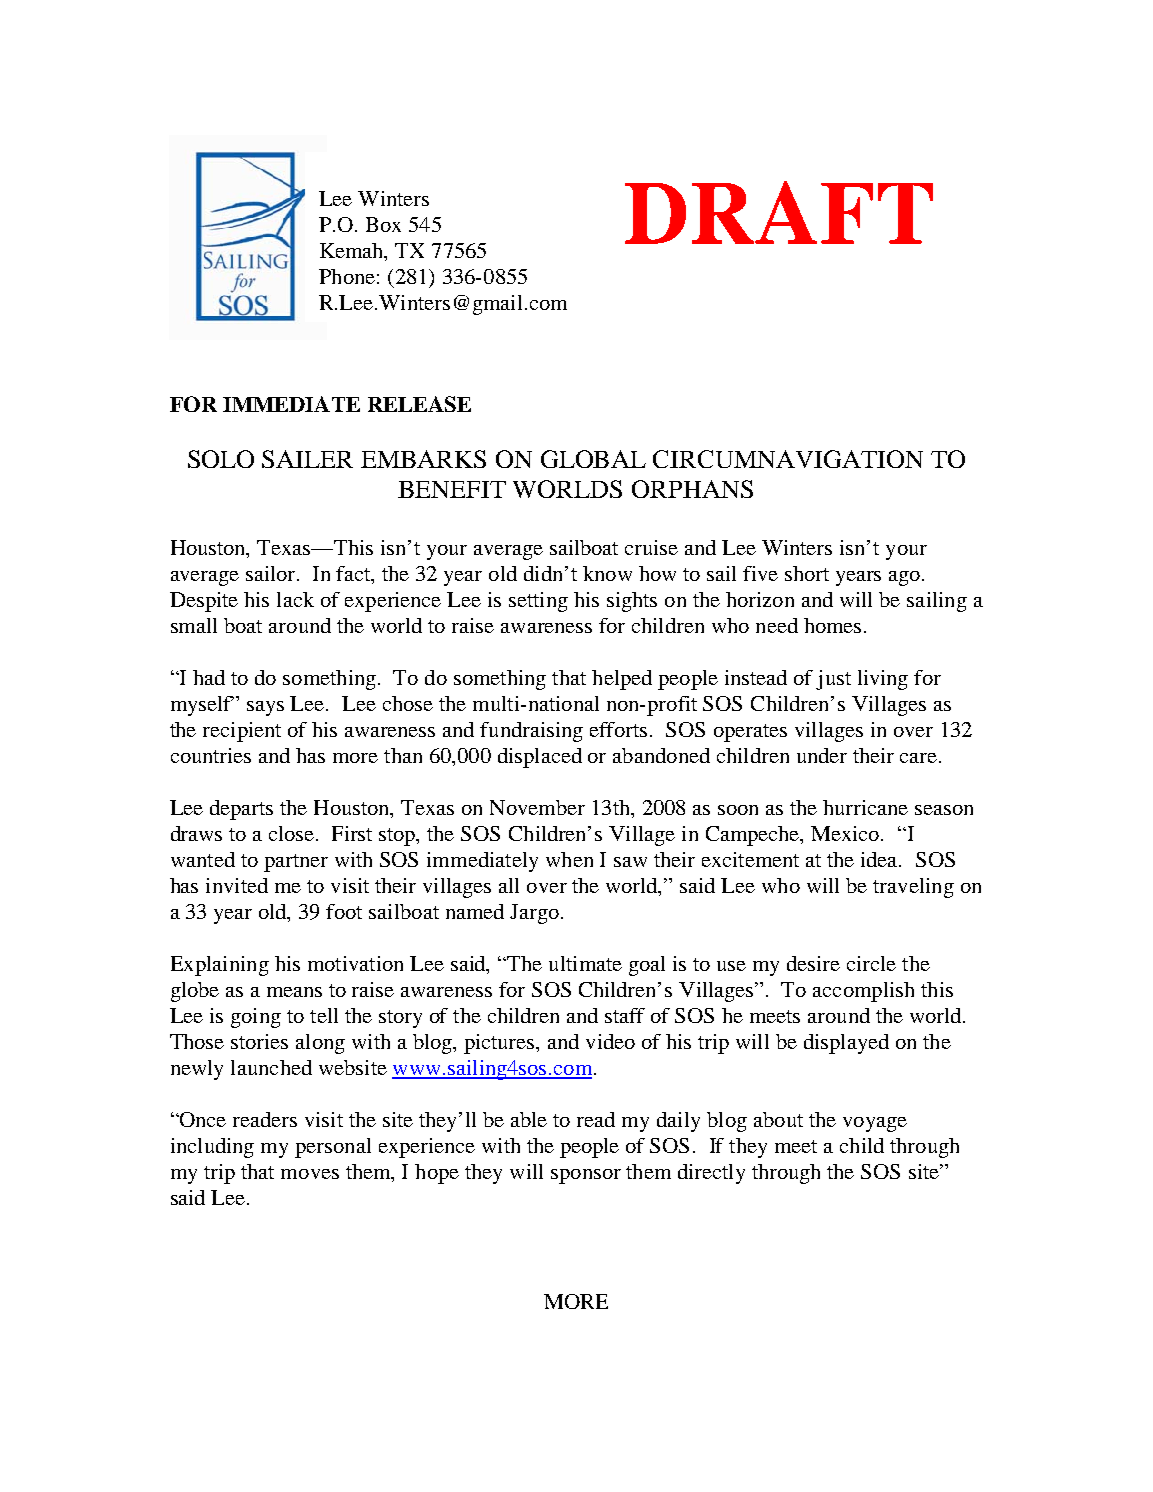 The height and width of the page is (1492, 1153). What do you see at coordinates (807, 573) in the page?
I see `short` at bounding box center [807, 573].
